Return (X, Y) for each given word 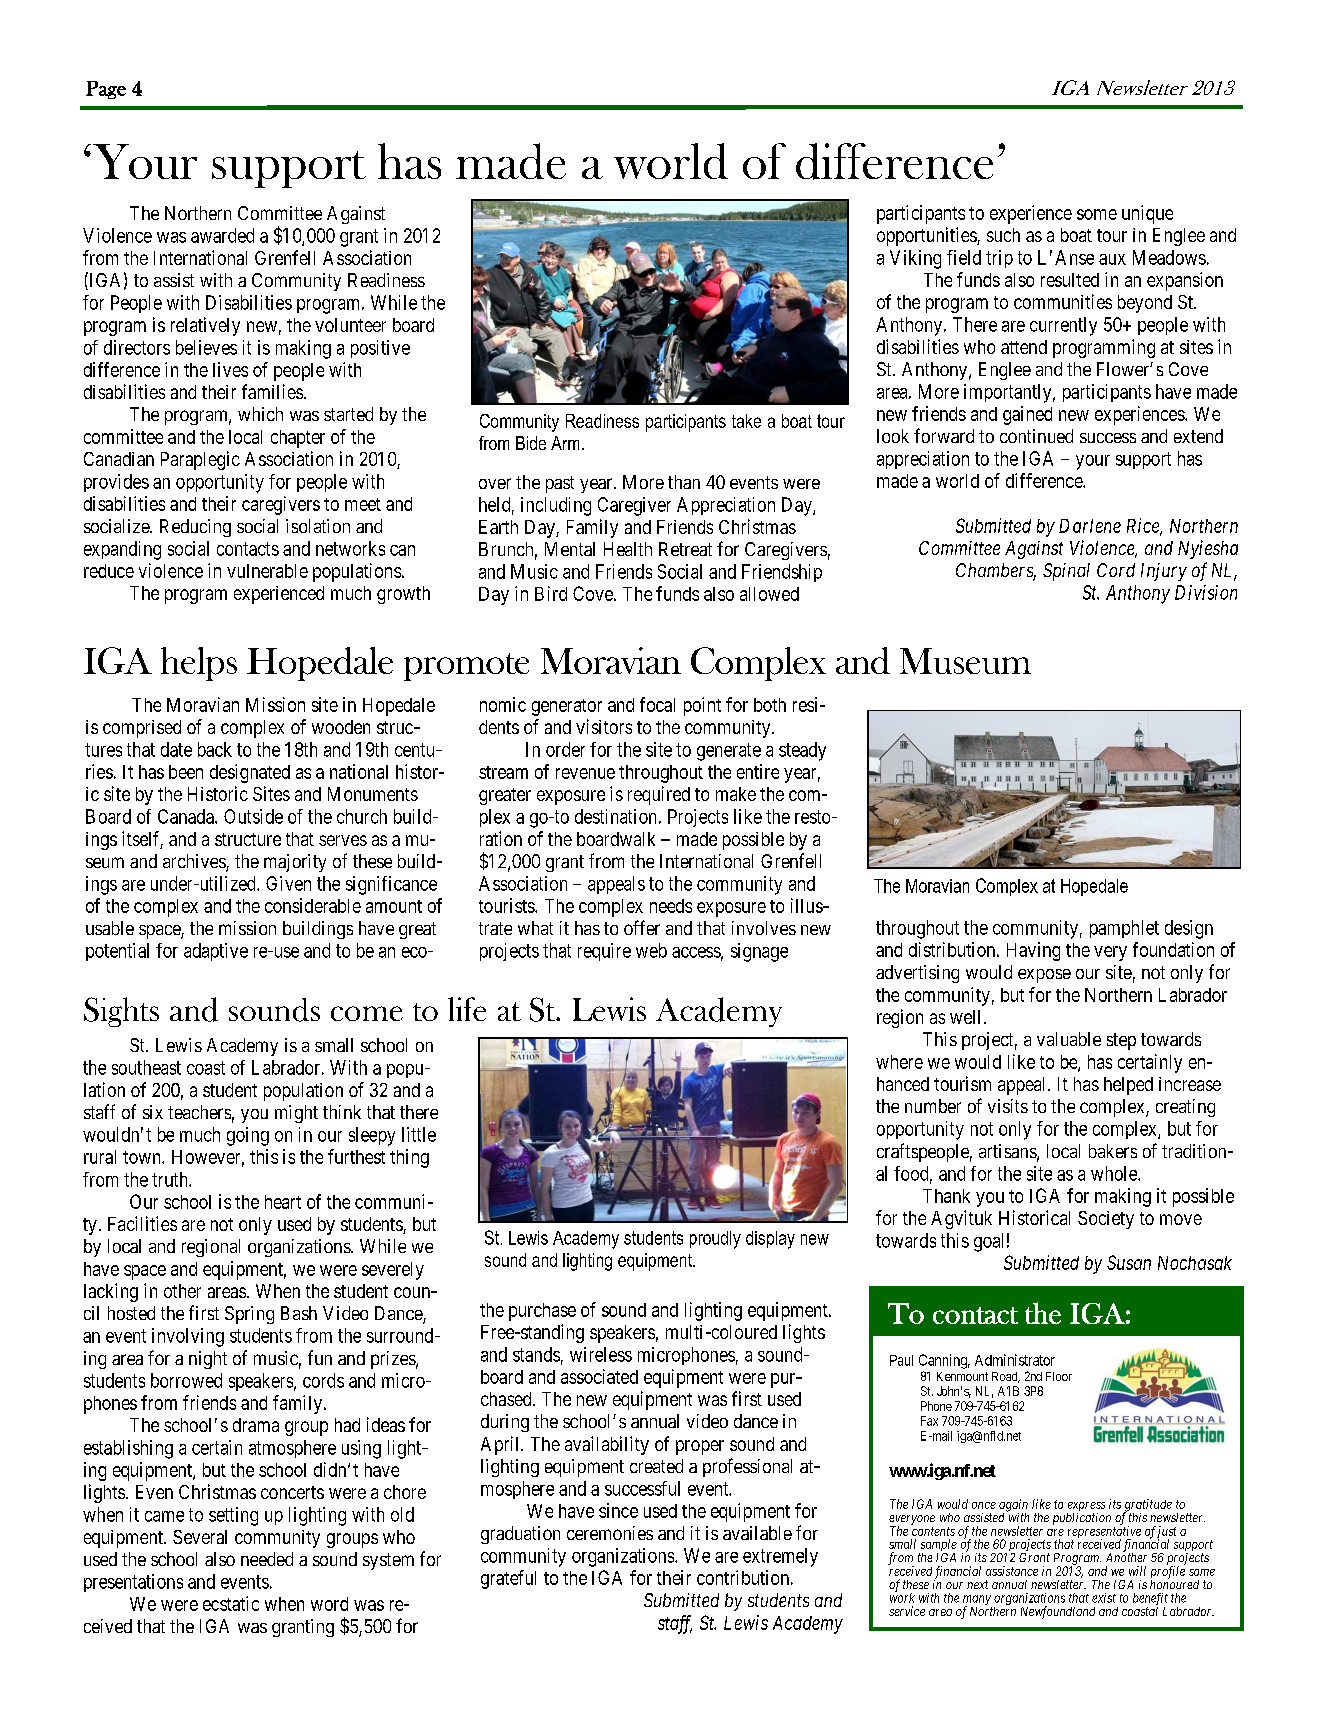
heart (283, 1202)
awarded (222, 235)
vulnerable (267, 571)
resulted (1070, 280)
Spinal (1066, 572)
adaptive (216, 952)
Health (628, 549)
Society (1106, 1220)
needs (671, 906)
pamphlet (1124, 929)
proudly (715, 1240)
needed (267, 1559)
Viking (915, 259)
